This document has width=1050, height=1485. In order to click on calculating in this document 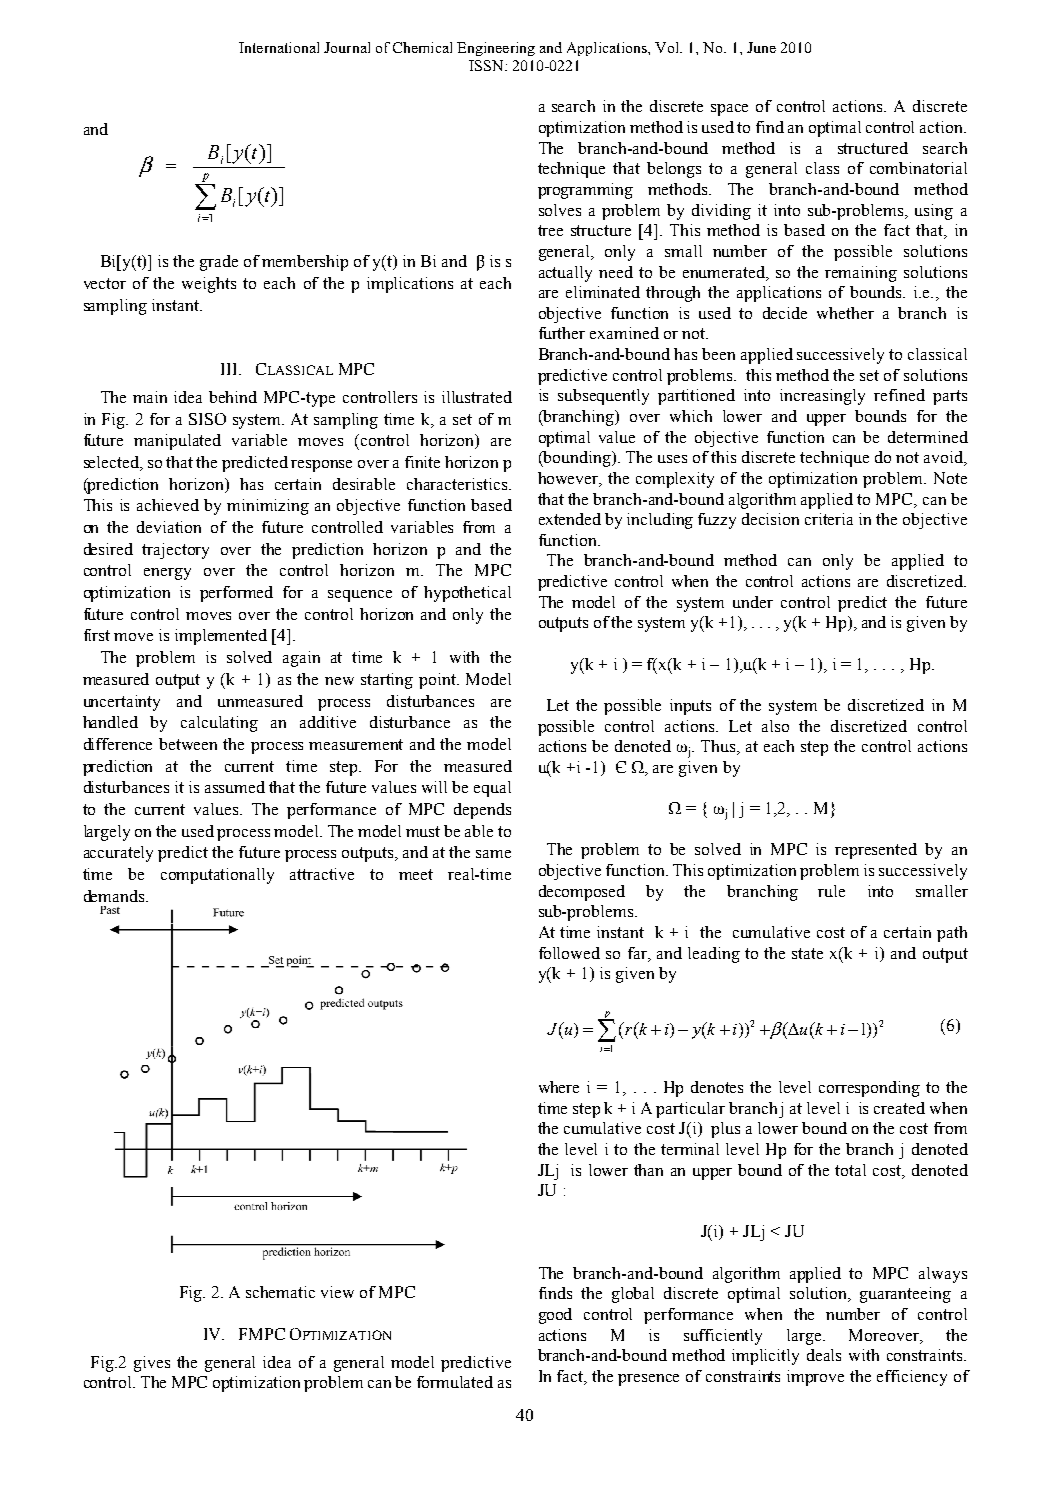, I will do `click(219, 724)`.
